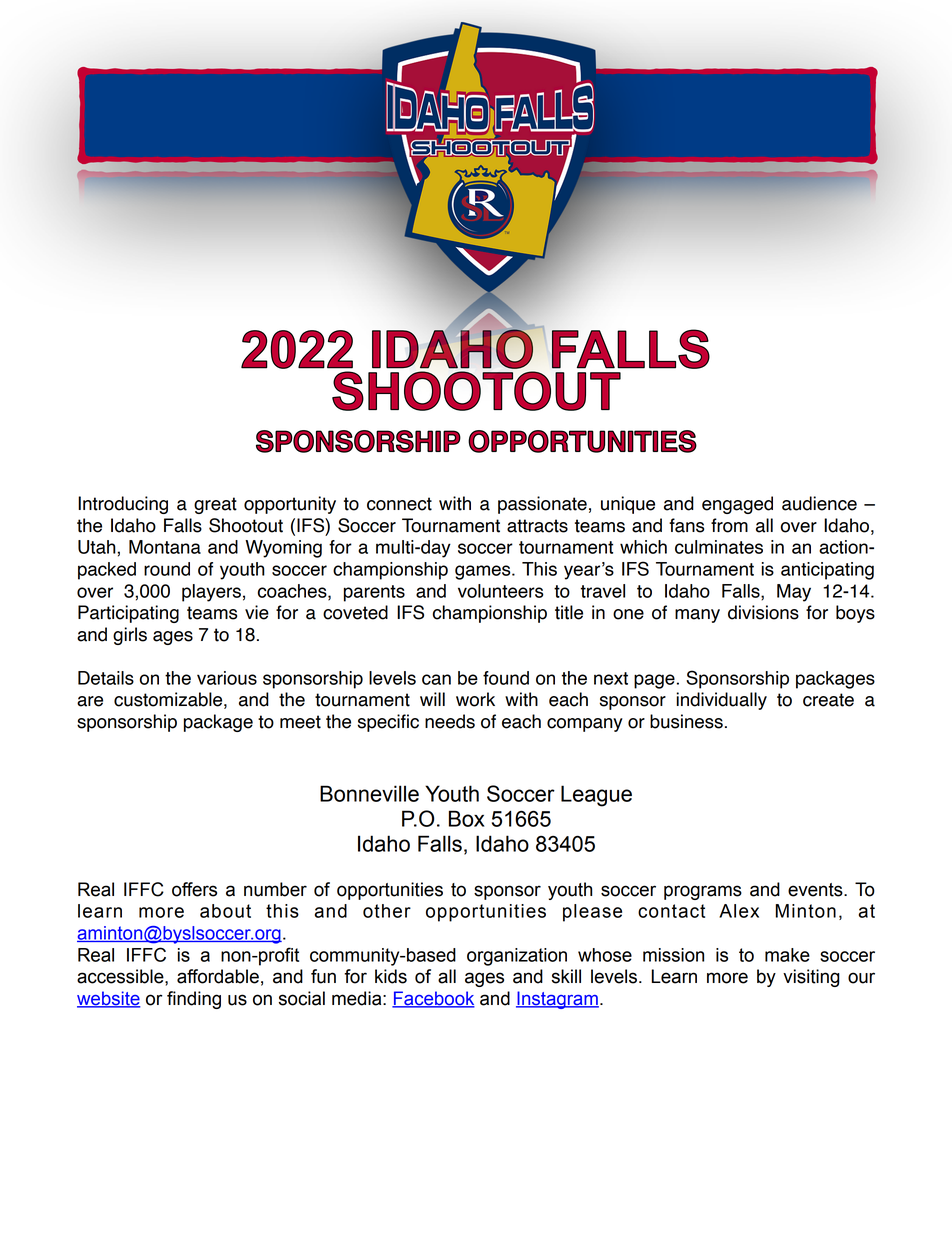  Describe the element at coordinates (501, 591) in the page. I see `volunteers` at that location.
